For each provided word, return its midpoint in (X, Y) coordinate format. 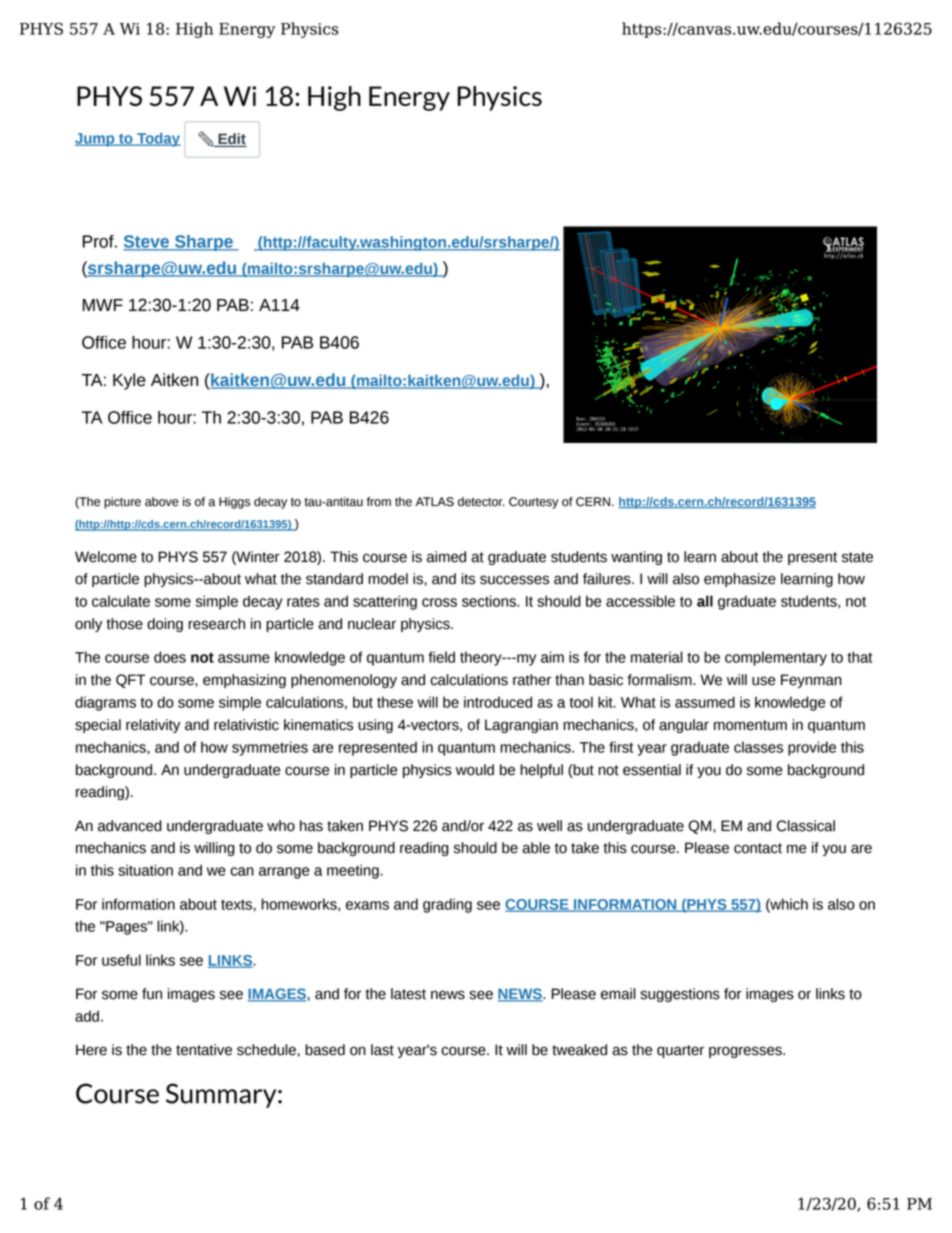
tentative (204, 1050)
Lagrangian (521, 726)
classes (758, 747)
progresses (746, 1052)
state (857, 557)
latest (408, 994)
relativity (153, 726)
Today (158, 140)
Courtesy (534, 503)
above (162, 502)
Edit (231, 140)
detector (481, 502)
